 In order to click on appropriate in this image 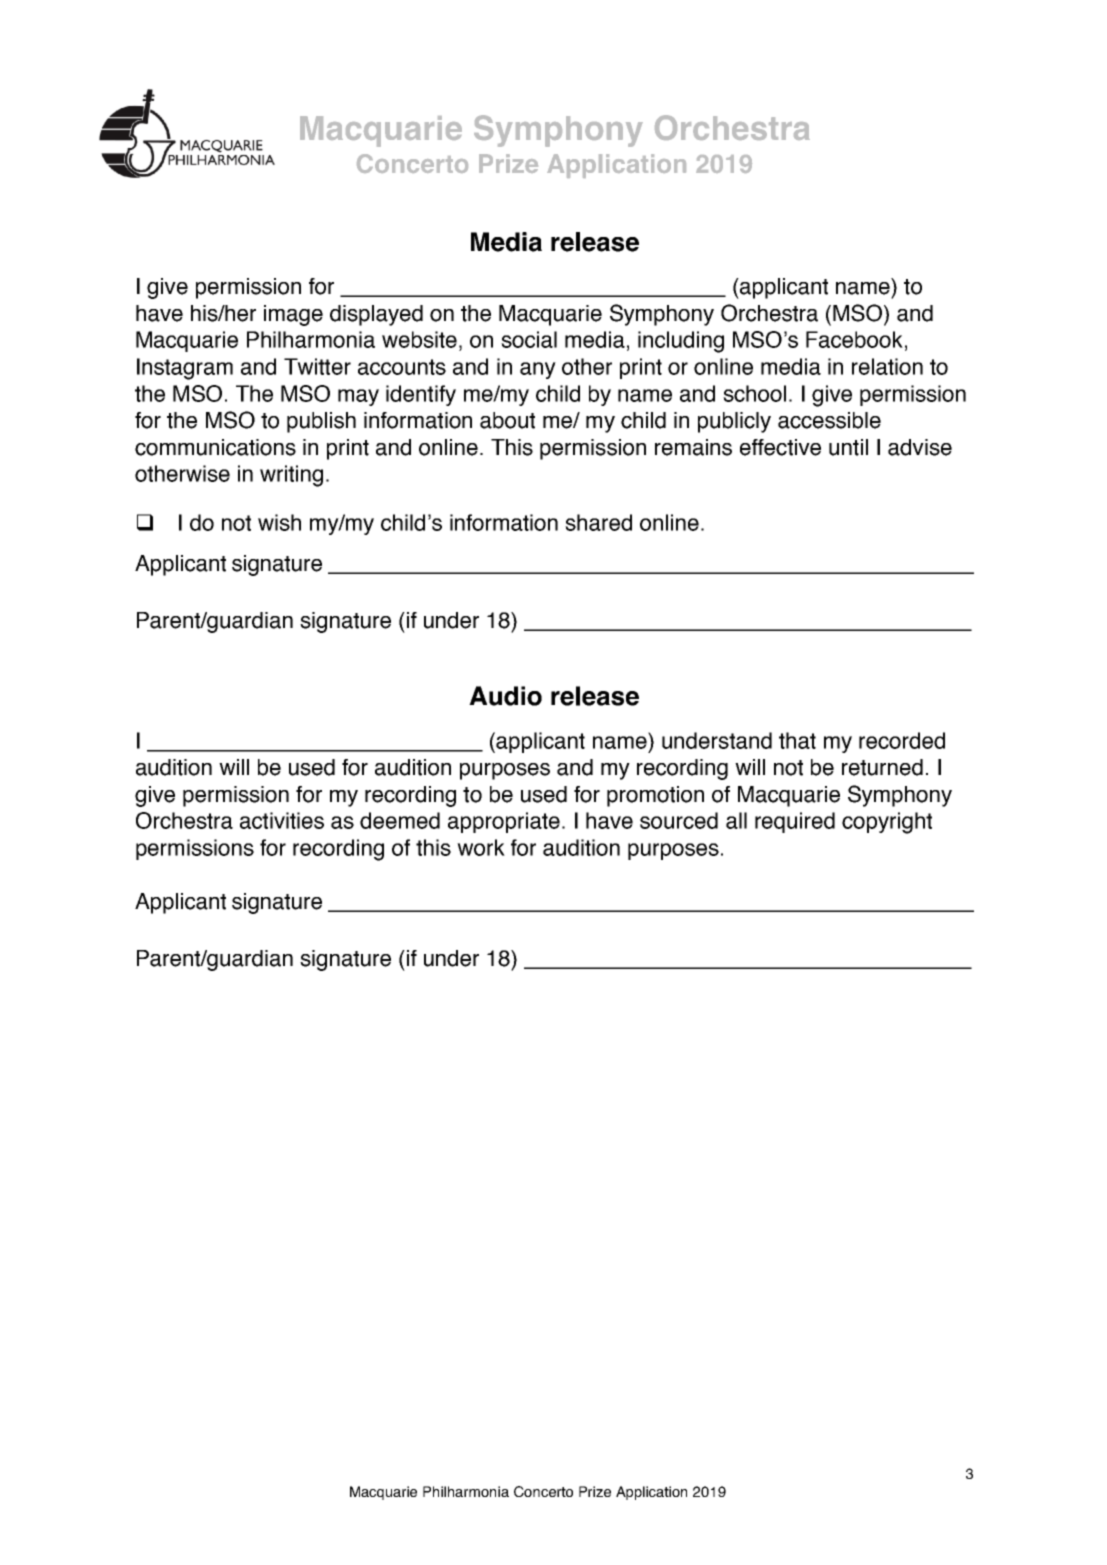, I will do `click(504, 822)`.
